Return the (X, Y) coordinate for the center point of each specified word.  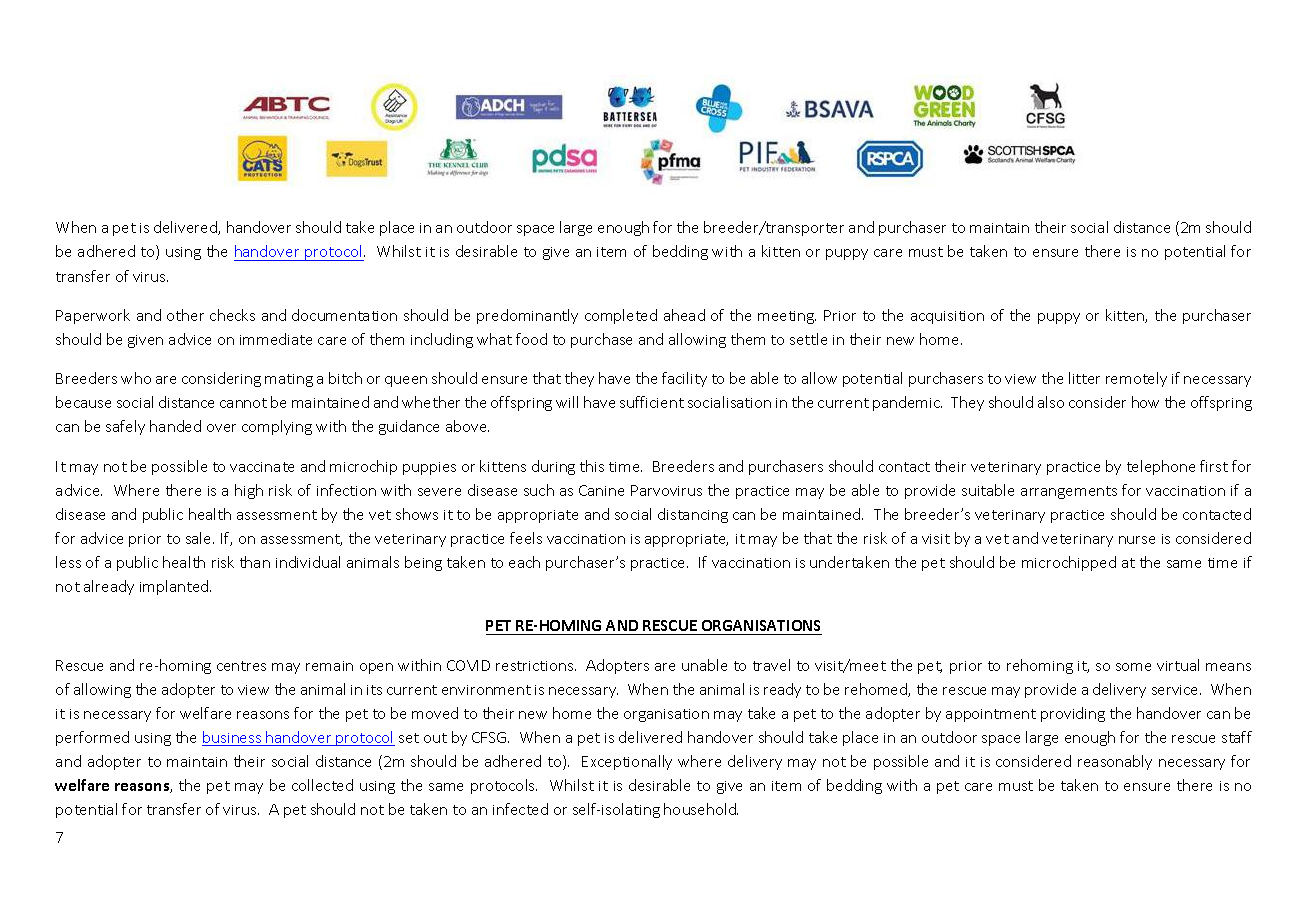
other (185, 315)
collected (322, 785)
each (524, 562)
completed (621, 316)
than (255, 562)
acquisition (947, 317)
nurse (1137, 540)
